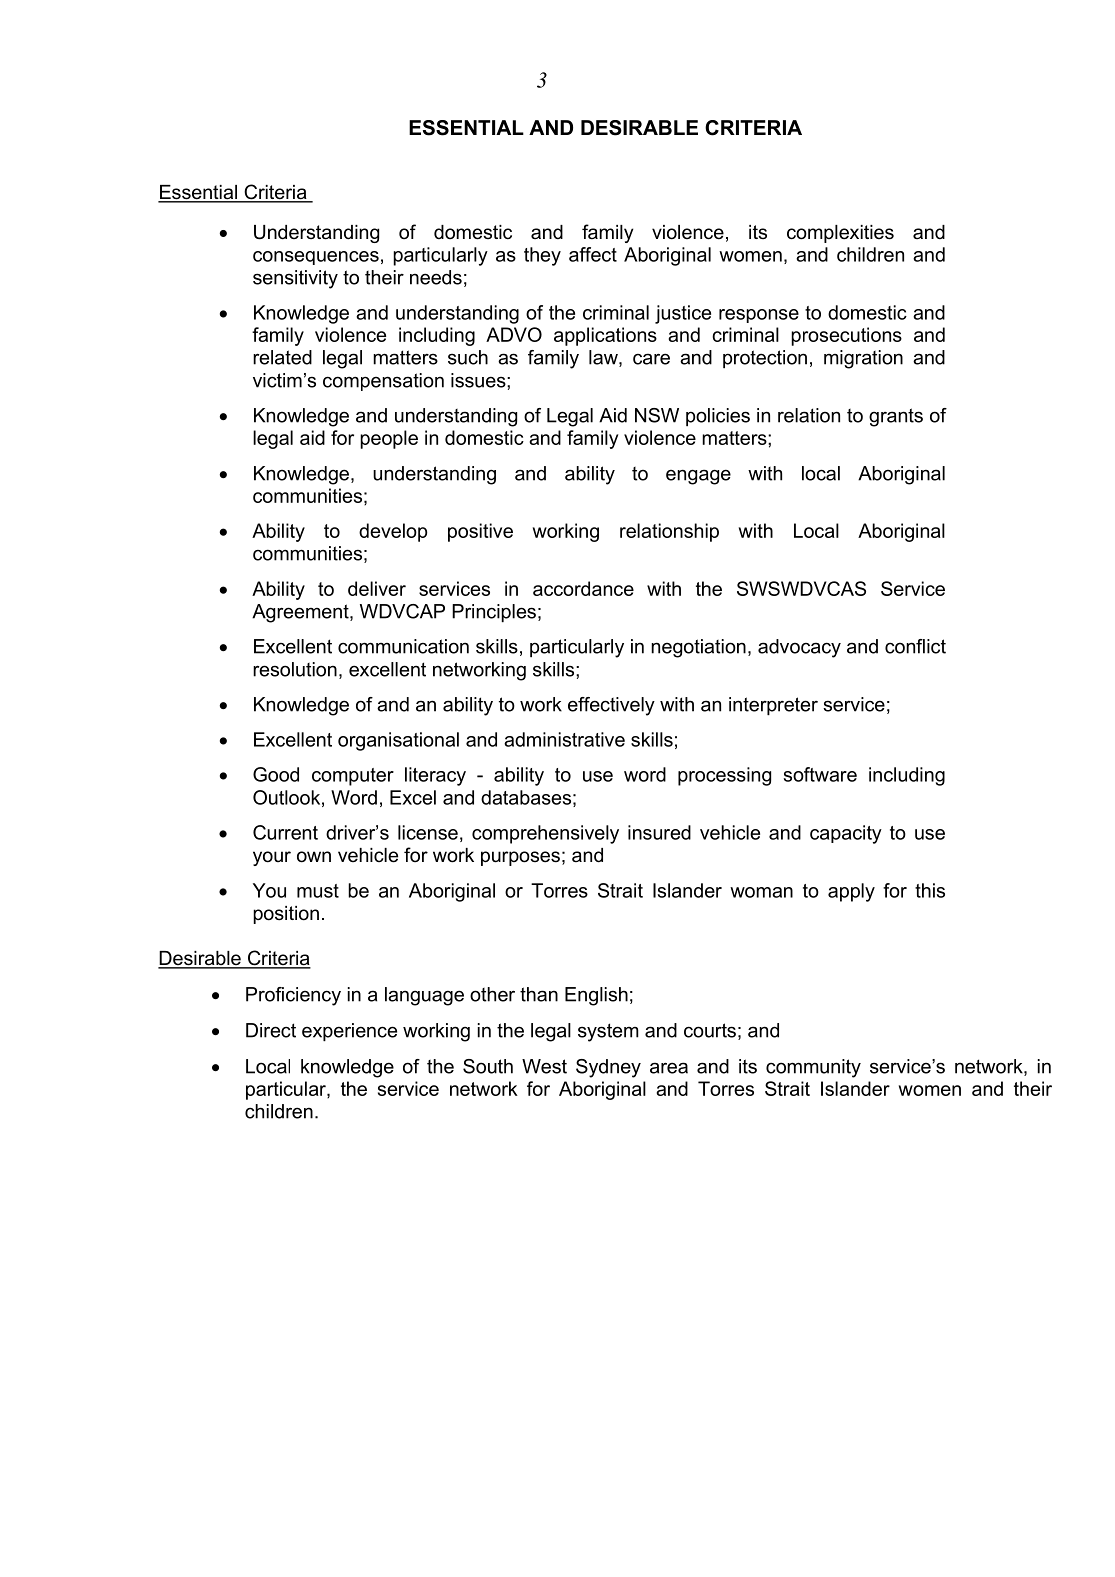  What do you see at coordinates (608, 1032) in the image?
I see `system` at bounding box center [608, 1032].
